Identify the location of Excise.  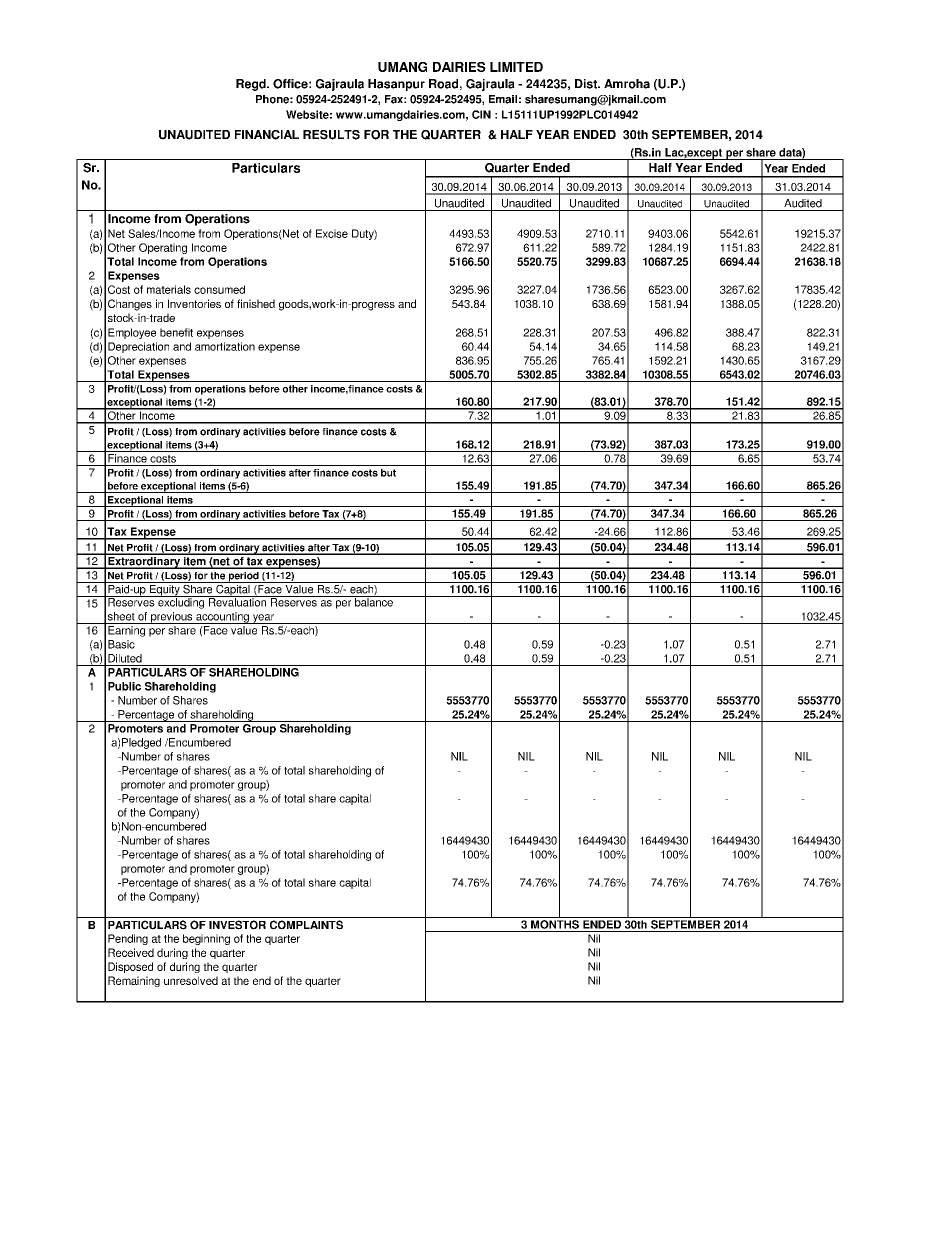
(332, 233).
